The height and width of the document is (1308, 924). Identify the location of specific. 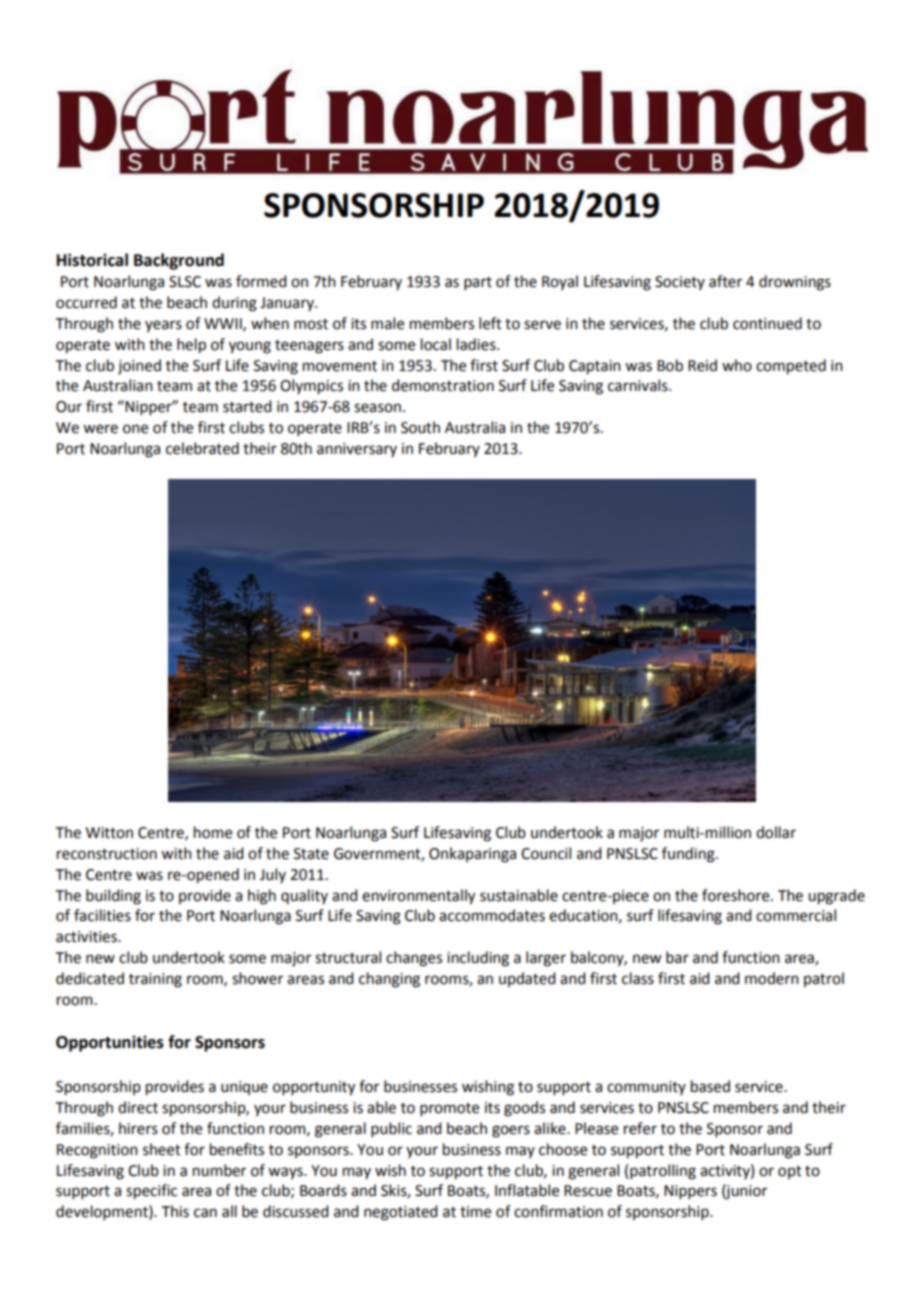
(151, 1192).
